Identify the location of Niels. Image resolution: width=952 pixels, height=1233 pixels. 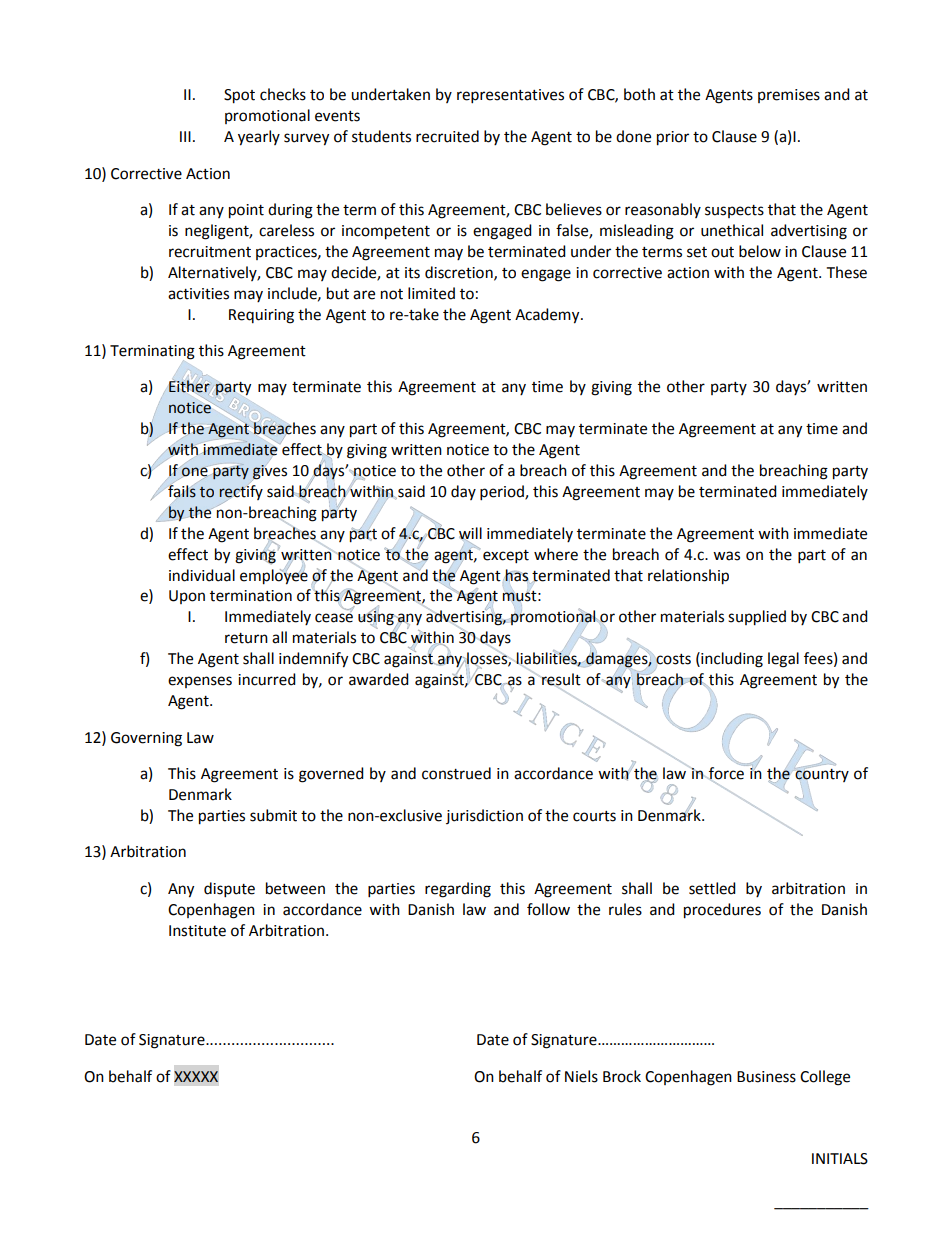
(581, 1076).
